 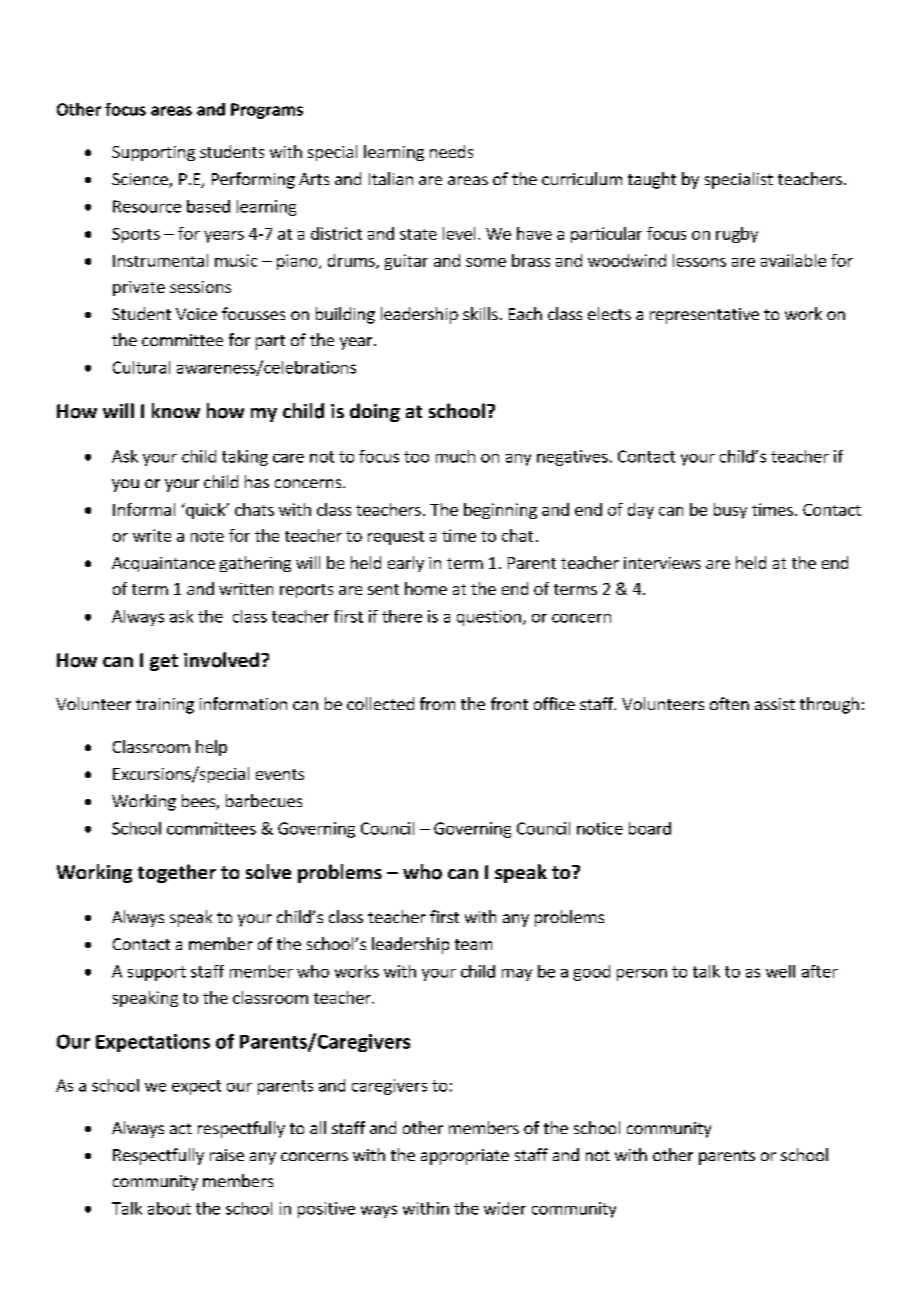 I want to click on well, so click(x=780, y=971).
